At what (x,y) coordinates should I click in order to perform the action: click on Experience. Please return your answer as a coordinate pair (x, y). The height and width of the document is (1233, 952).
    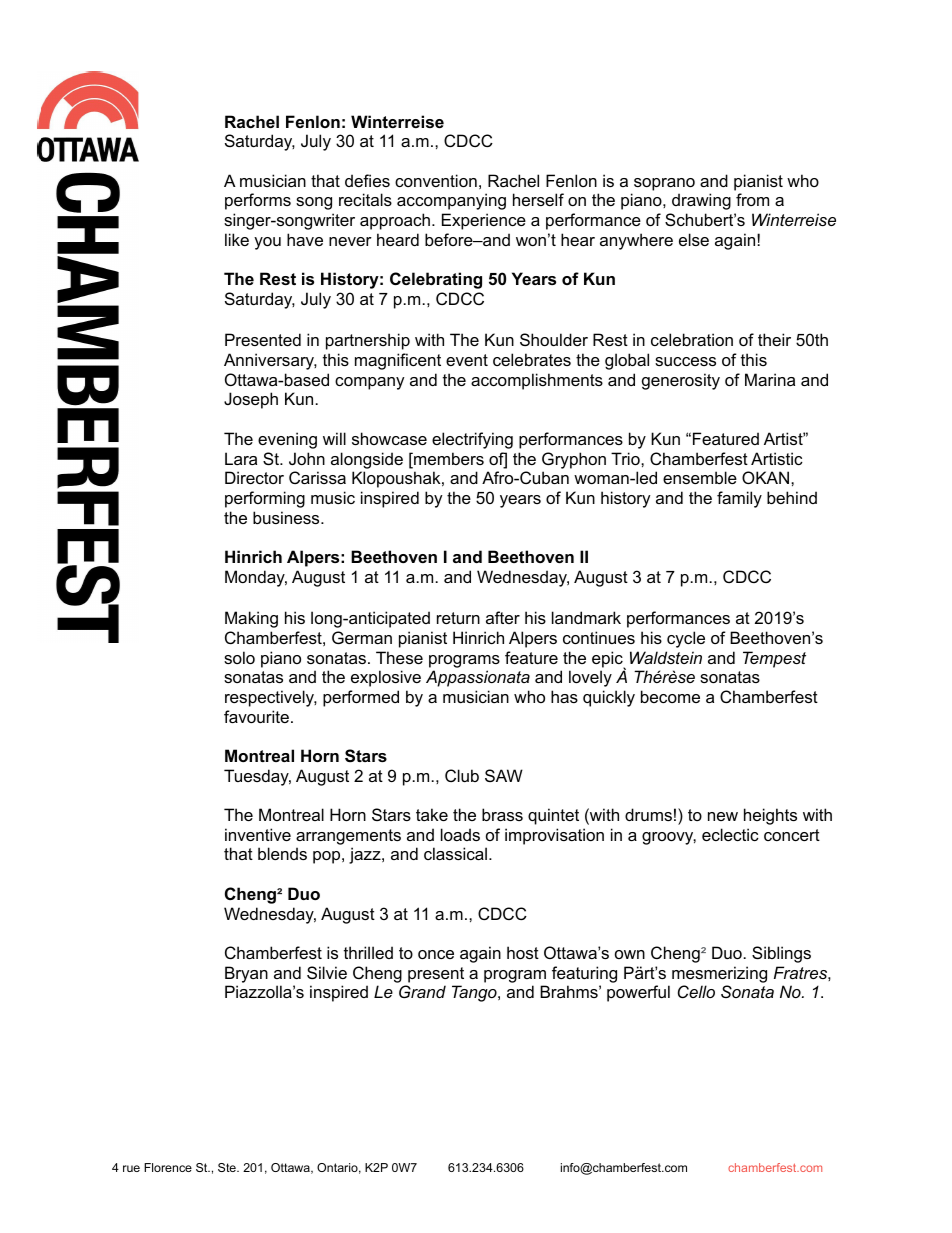
    Looking at the image, I should click on (484, 221).
